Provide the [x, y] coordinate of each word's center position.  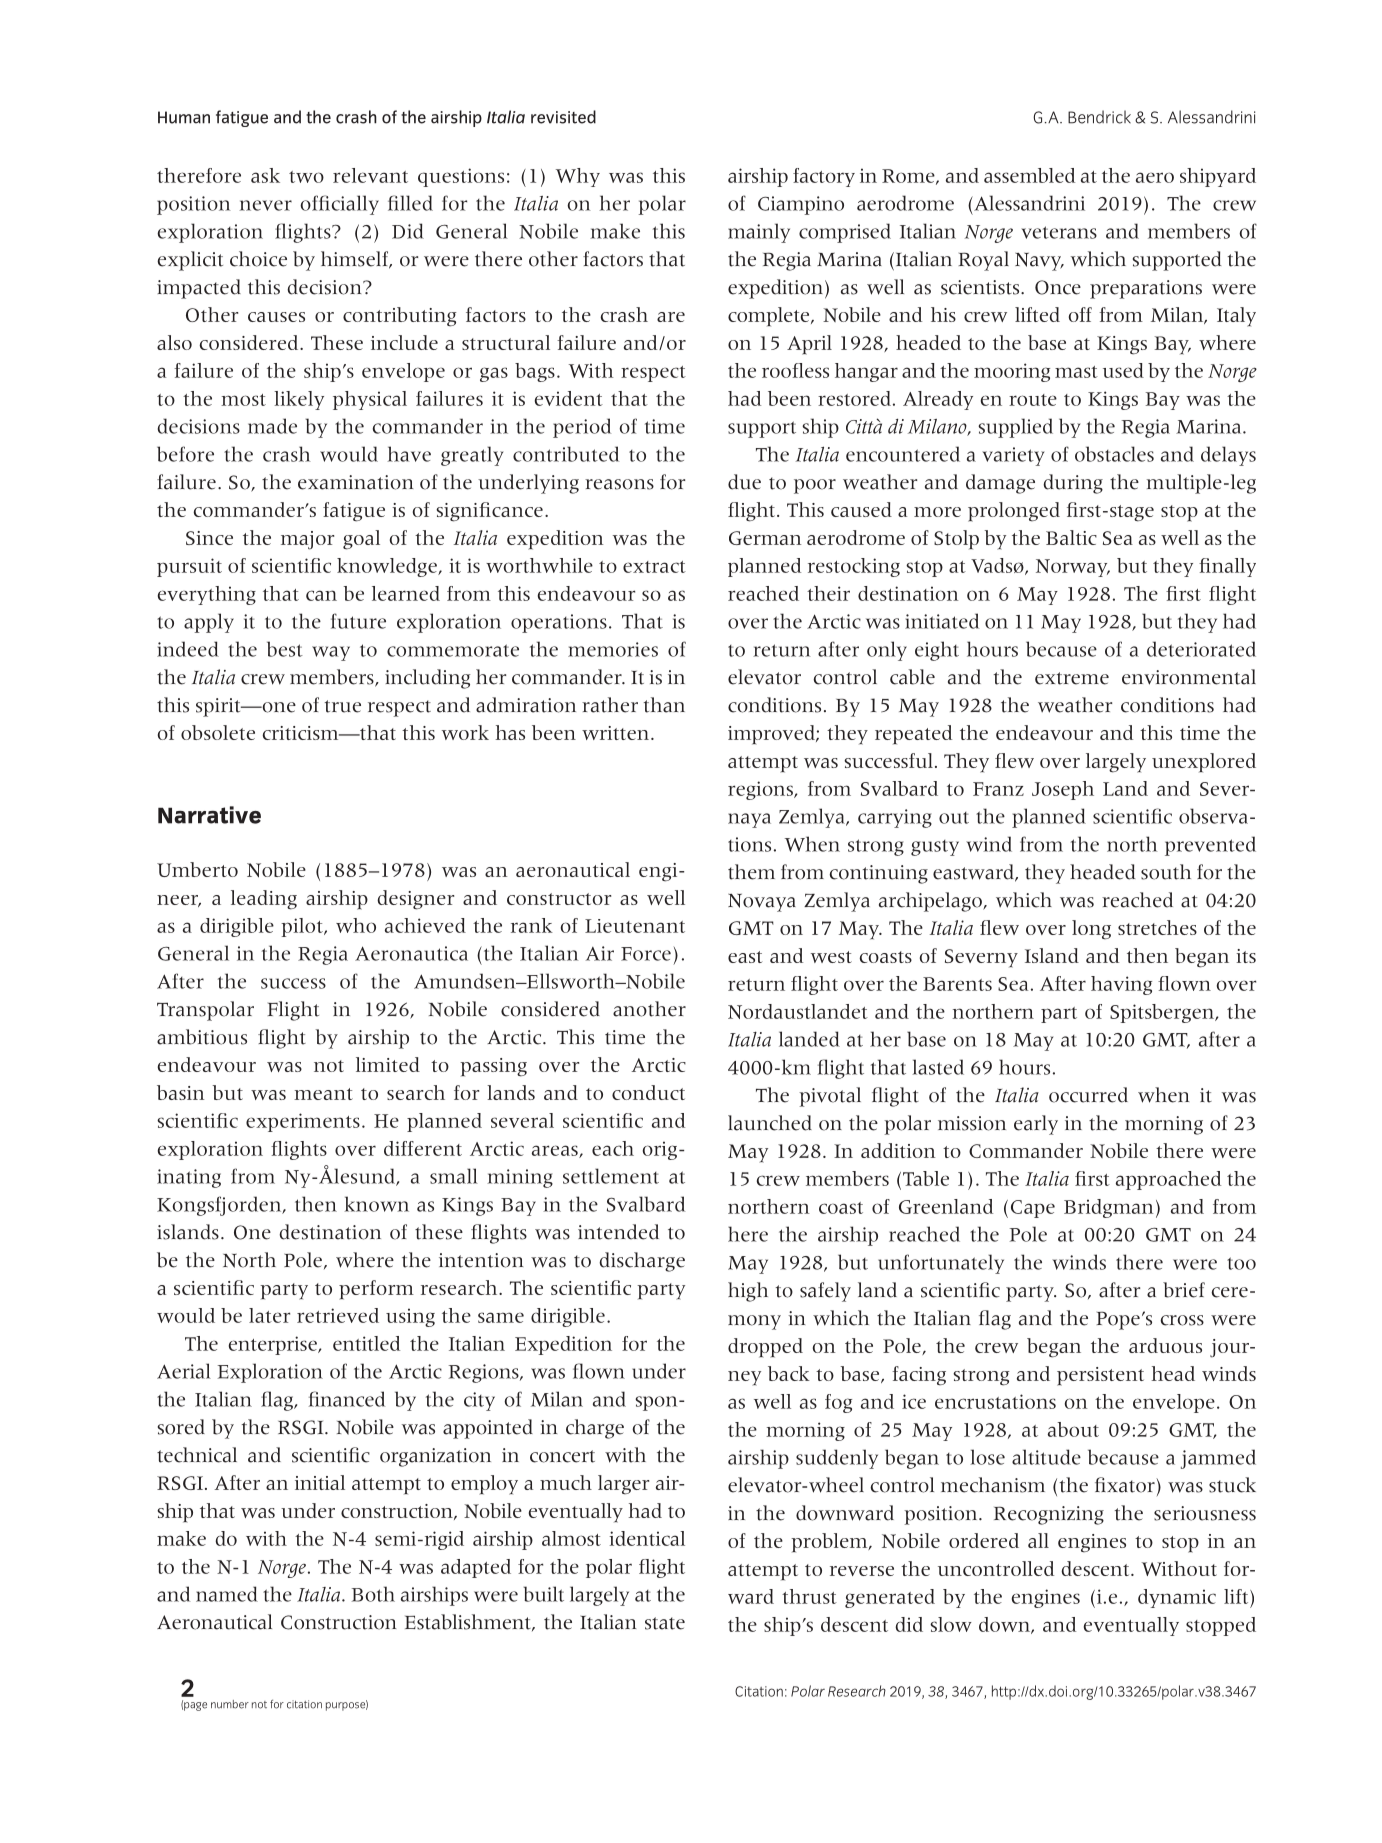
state [665, 1623]
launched [770, 1123]
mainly [759, 233]
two [306, 177]
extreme [1072, 678]
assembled [1029, 175]
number [230, 1704]
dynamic [1177, 1598]
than [664, 705]
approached [1168, 1180]
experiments [303, 1122]
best [285, 649]
